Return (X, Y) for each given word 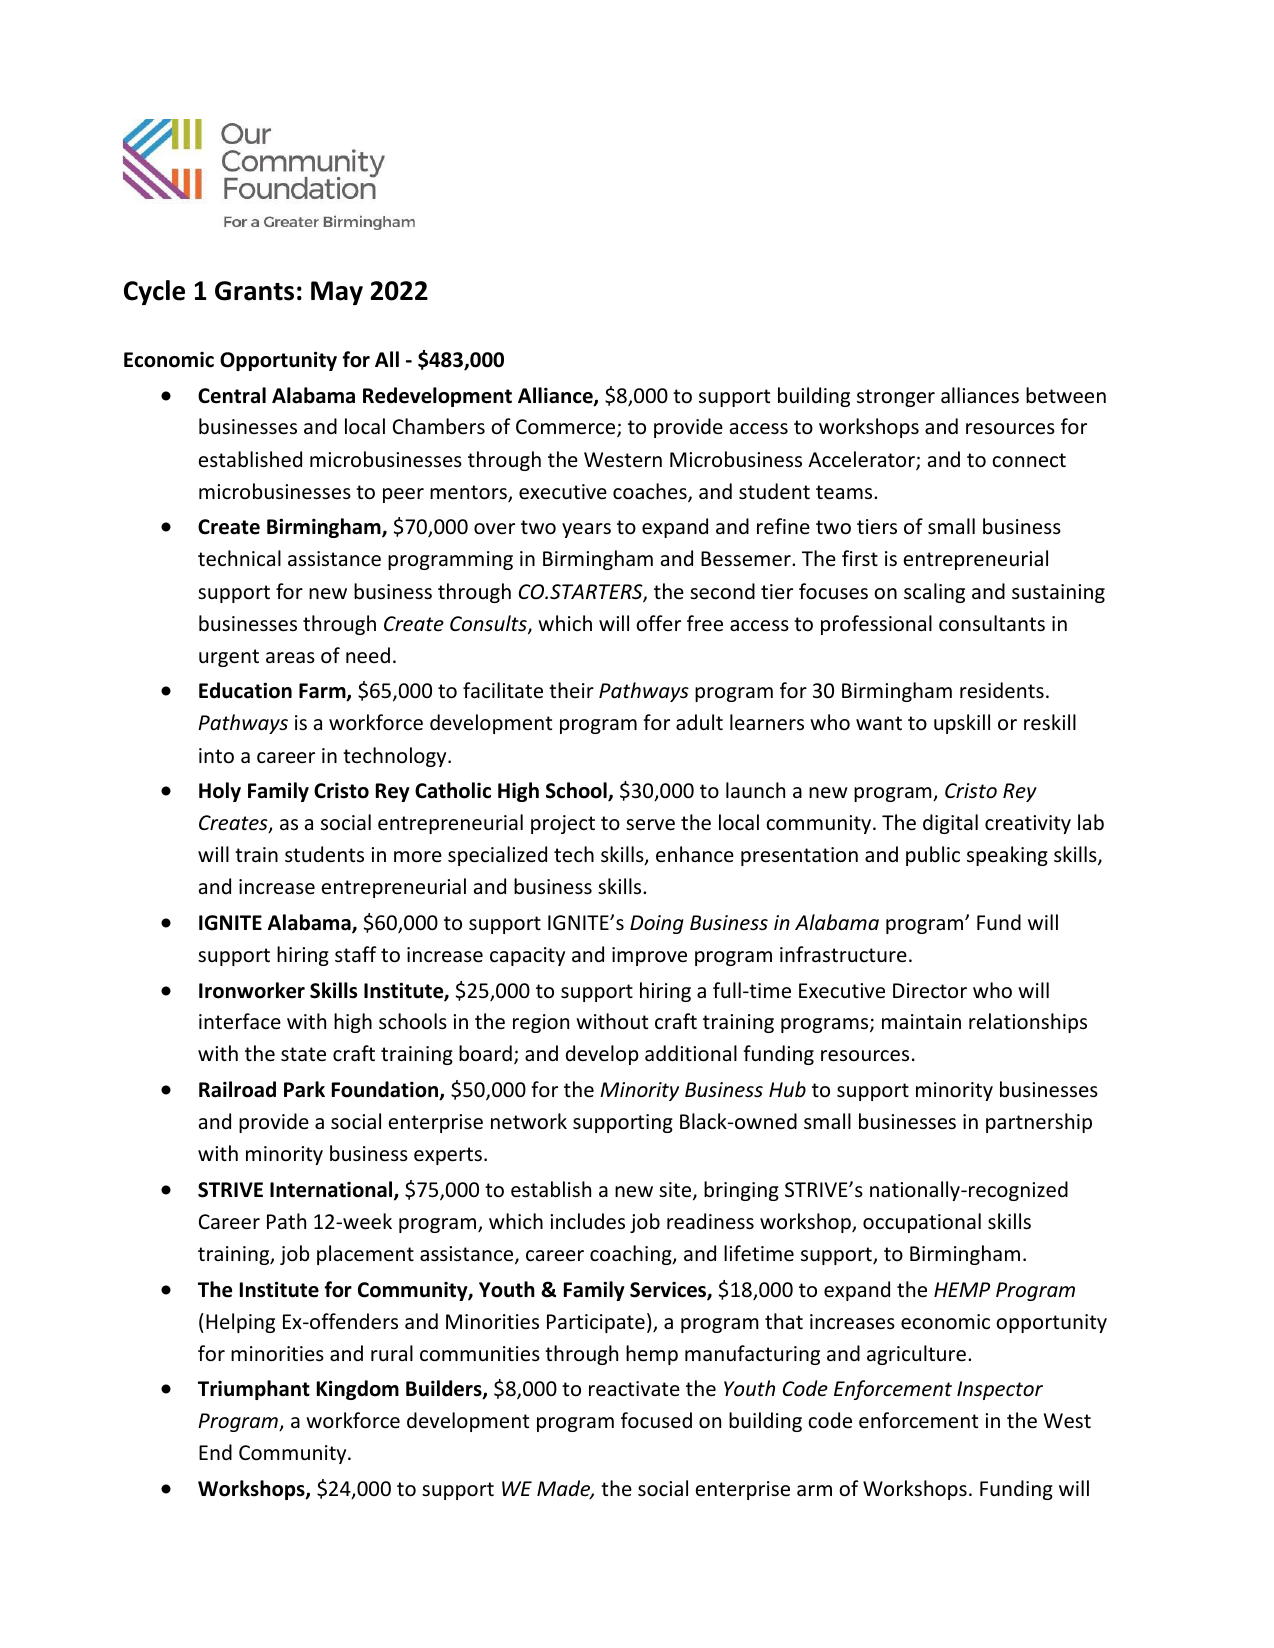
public (933, 856)
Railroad (237, 1089)
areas (290, 657)
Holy (220, 792)
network (529, 1121)
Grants (254, 291)
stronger (896, 398)
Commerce (567, 428)
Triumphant (254, 1390)
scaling (934, 593)
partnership (1039, 1123)
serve (650, 825)
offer (658, 623)
